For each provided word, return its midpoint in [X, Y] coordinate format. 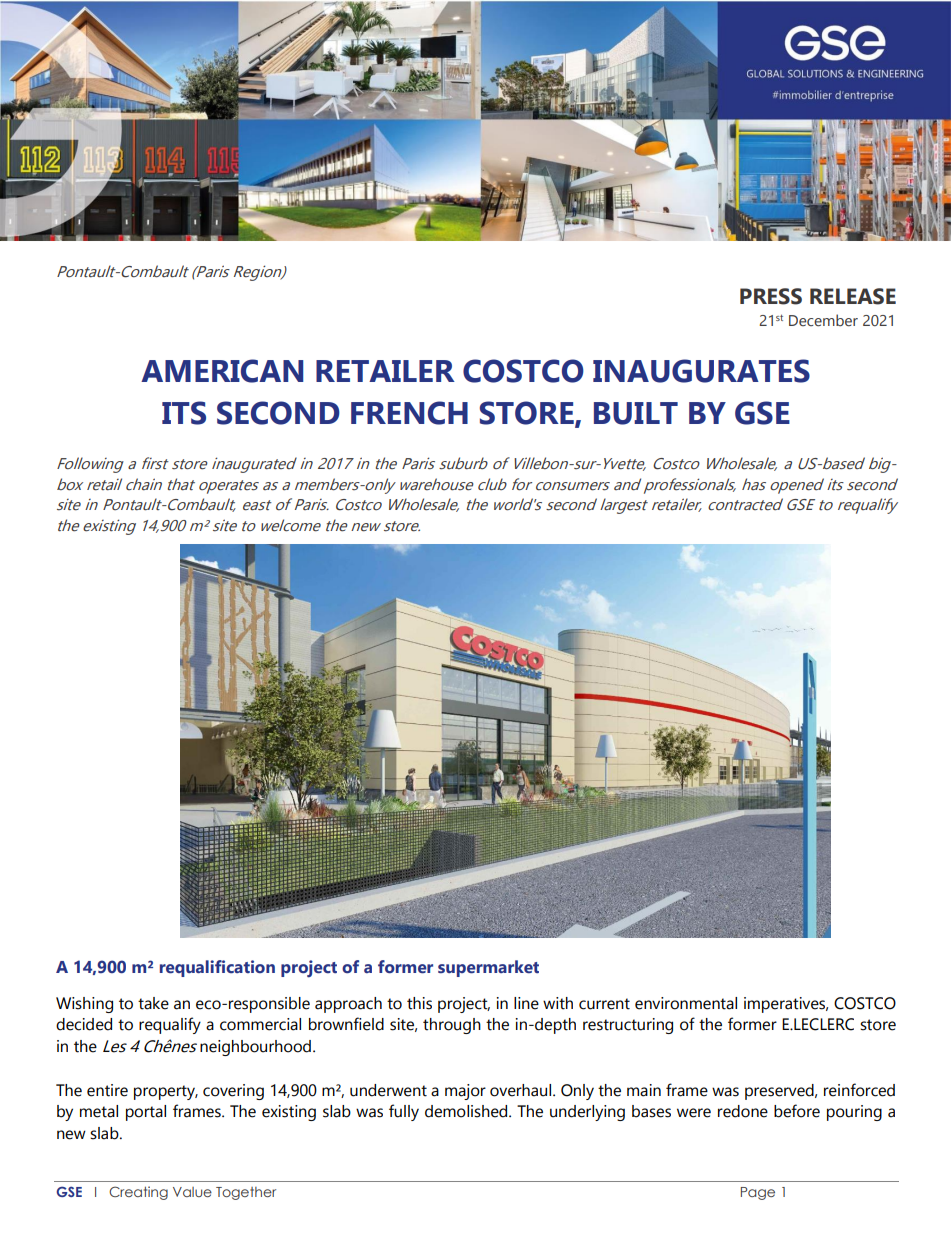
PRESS [771, 296]
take [153, 1003]
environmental [686, 1003]
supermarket [488, 968]
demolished [467, 1111]
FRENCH [409, 413]
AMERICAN [222, 371]
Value [192, 1192]
